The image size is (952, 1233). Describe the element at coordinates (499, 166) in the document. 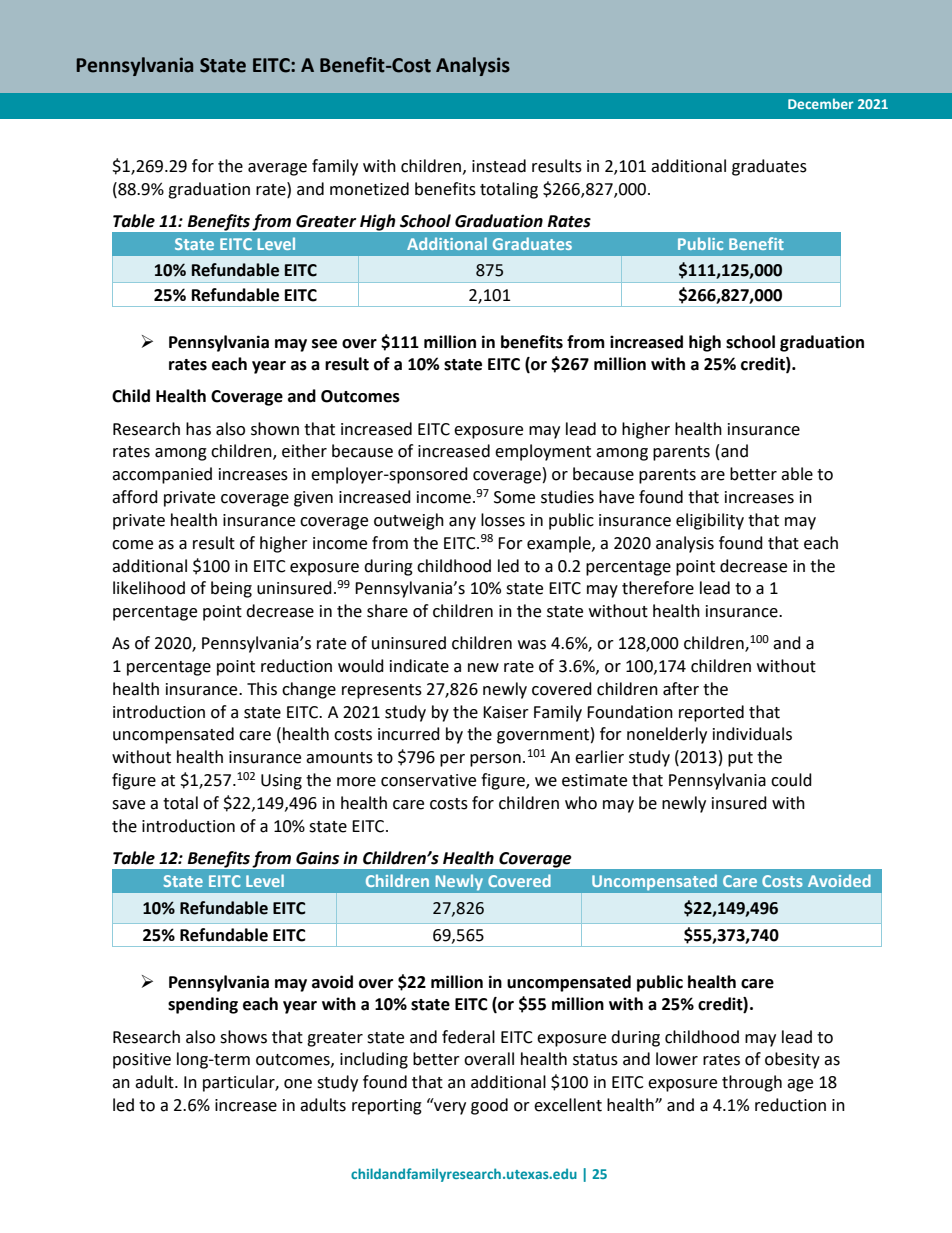

I see `instead` at that location.
